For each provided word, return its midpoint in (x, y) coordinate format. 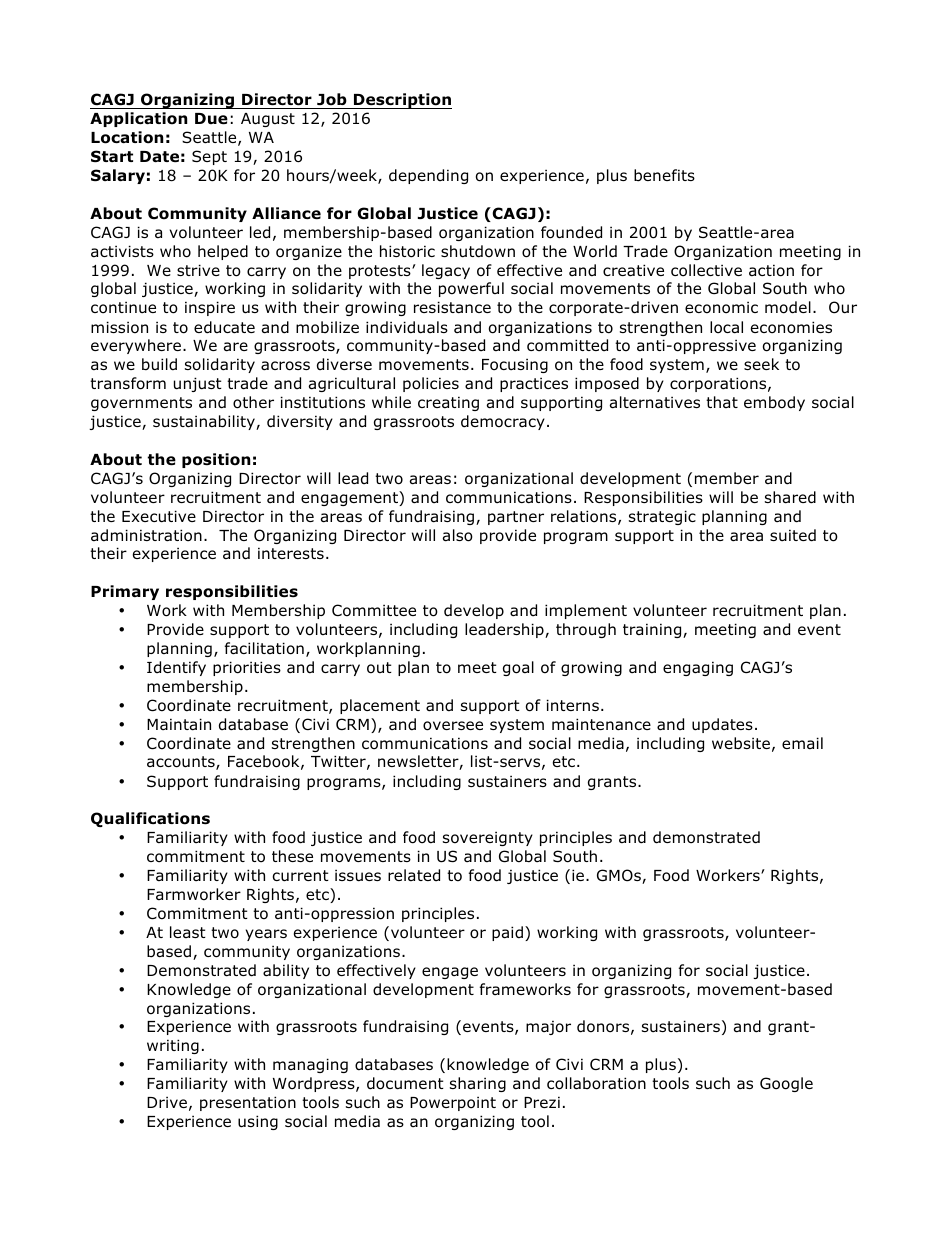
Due (211, 119)
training (653, 630)
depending (428, 176)
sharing (478, 1084)
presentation (248, 1103)
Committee (374, 610)
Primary (125, 592)
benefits (664, 175)
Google (786, 1084)
